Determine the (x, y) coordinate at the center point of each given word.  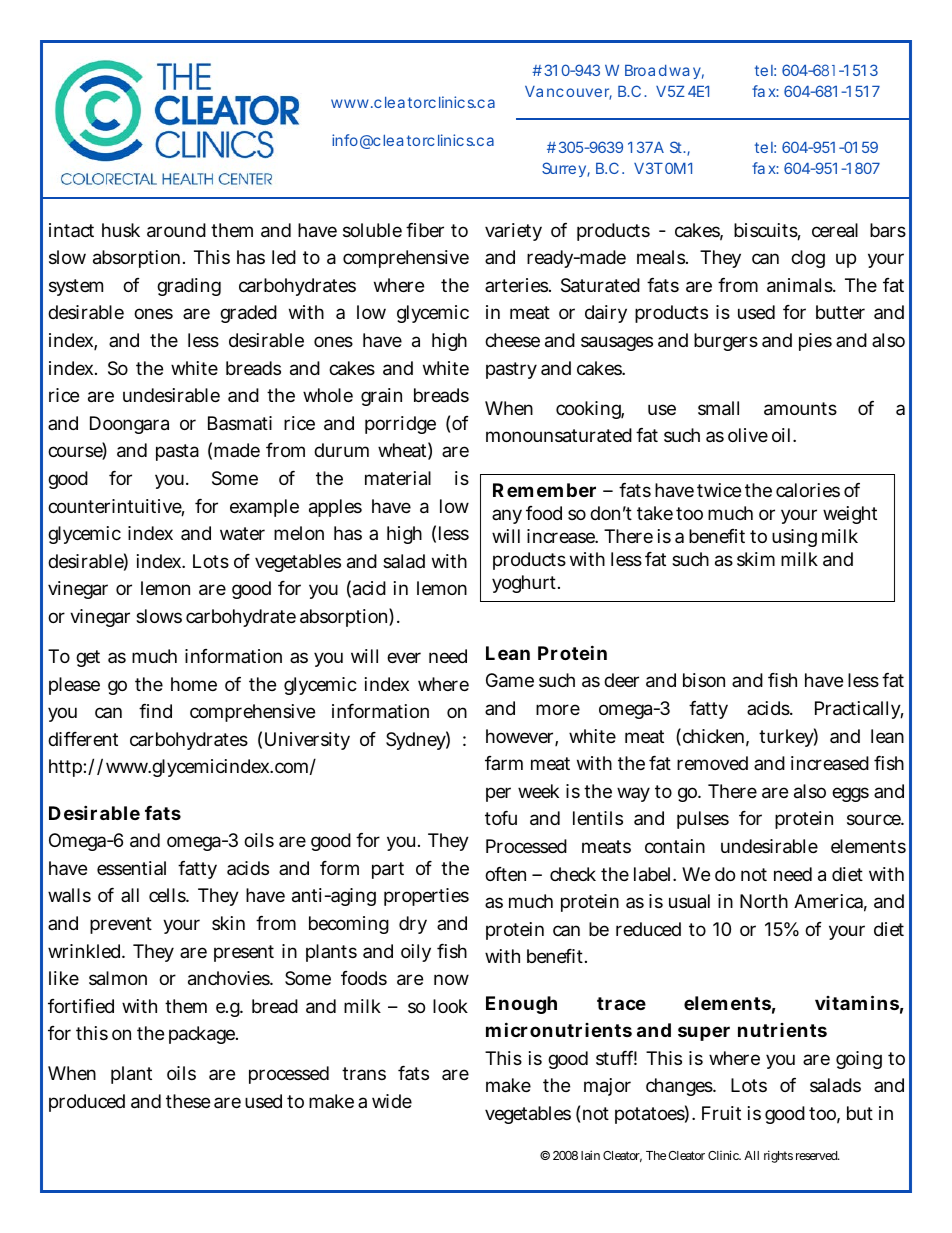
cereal (835, 230)
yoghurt (526, 584)
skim (756, 559)
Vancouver (568, 93)
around (176, 230)
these (188, 1101)
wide (392, 1101)
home (194, 684)
